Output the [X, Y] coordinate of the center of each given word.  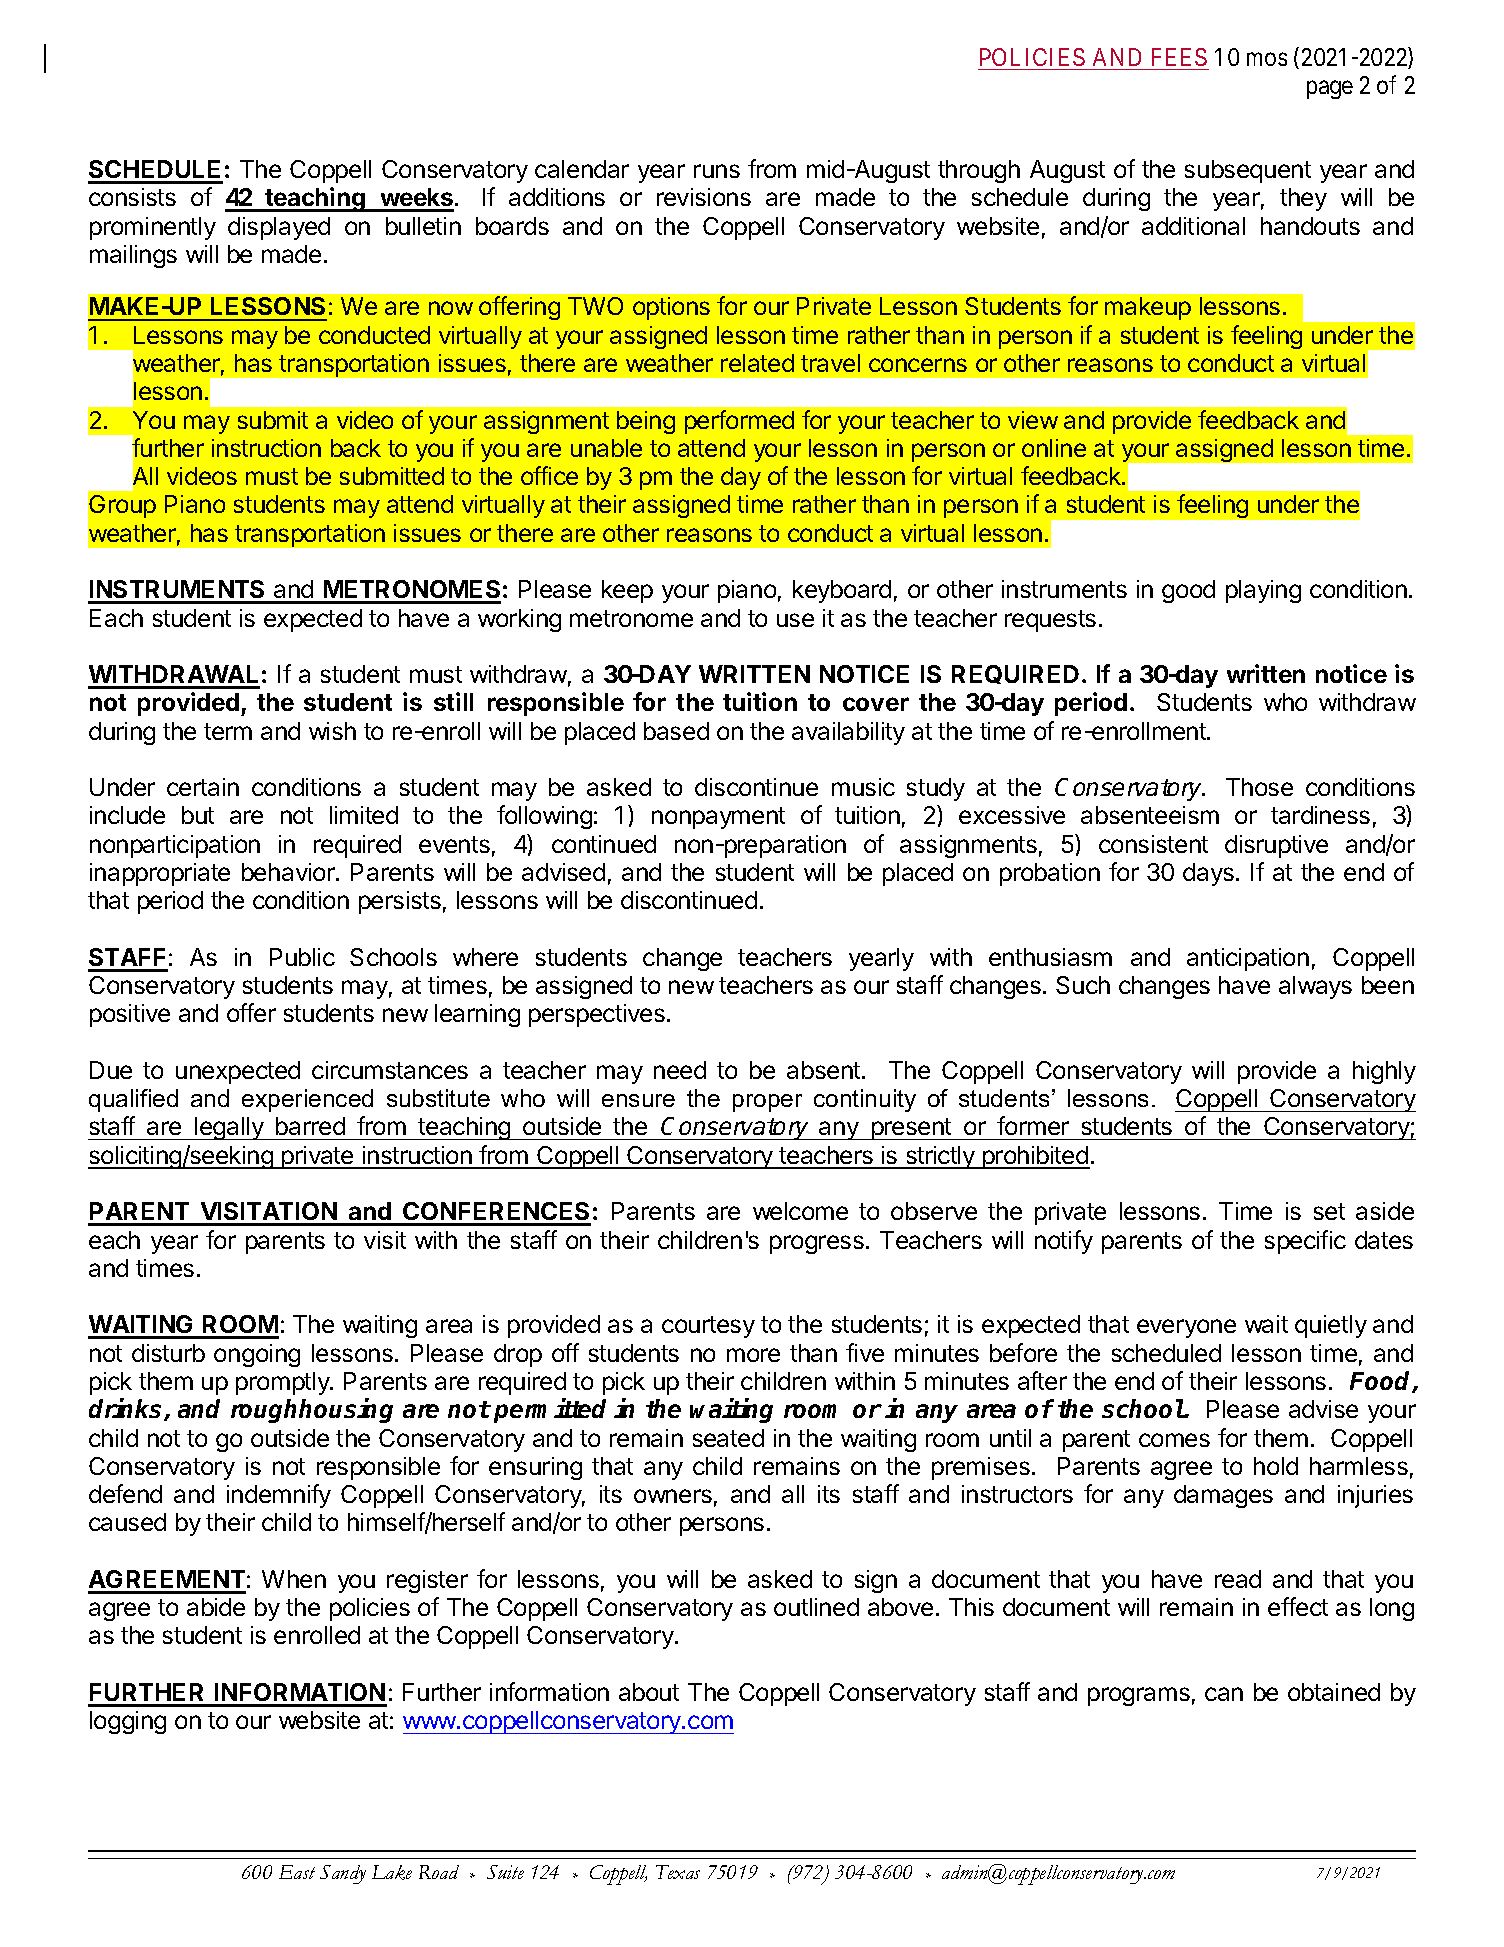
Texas [678, 1872]
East [297, 1872]
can [1224, 1694]
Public [302, 957]
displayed [279, 228]
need [680, 1070]
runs [717, 171]
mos [1267, 59]
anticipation [1248, 959]
